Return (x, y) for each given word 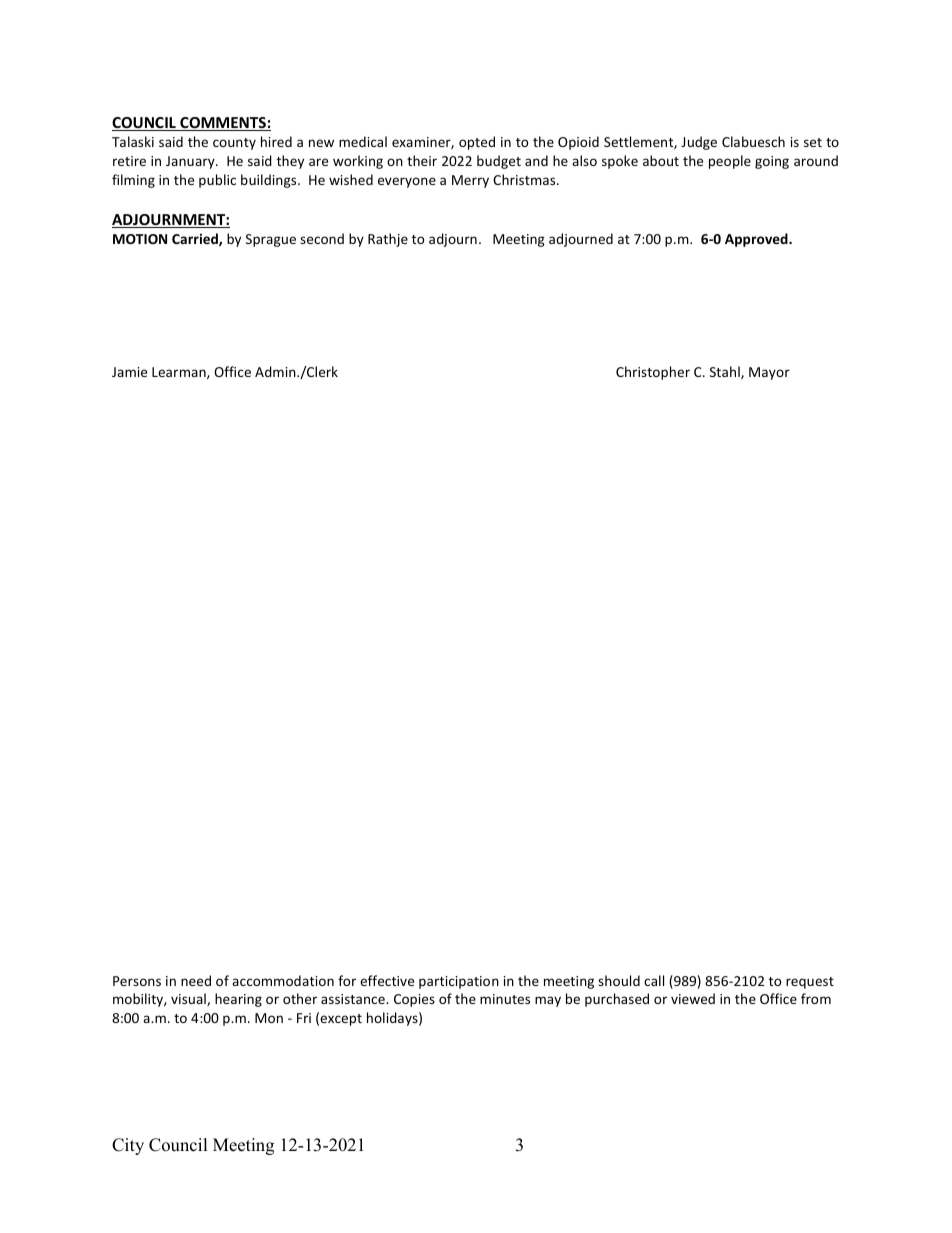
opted (477, 143)
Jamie (129, 372)
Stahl (726, 372)
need (196, 980)
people (730, 162)
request (810, 983)
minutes (505, 999)
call (654, 980)
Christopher (653, 373)
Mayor (769, 373)
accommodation (283, 980)
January (191, 162)
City (128, 1146)
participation (459, 982)
